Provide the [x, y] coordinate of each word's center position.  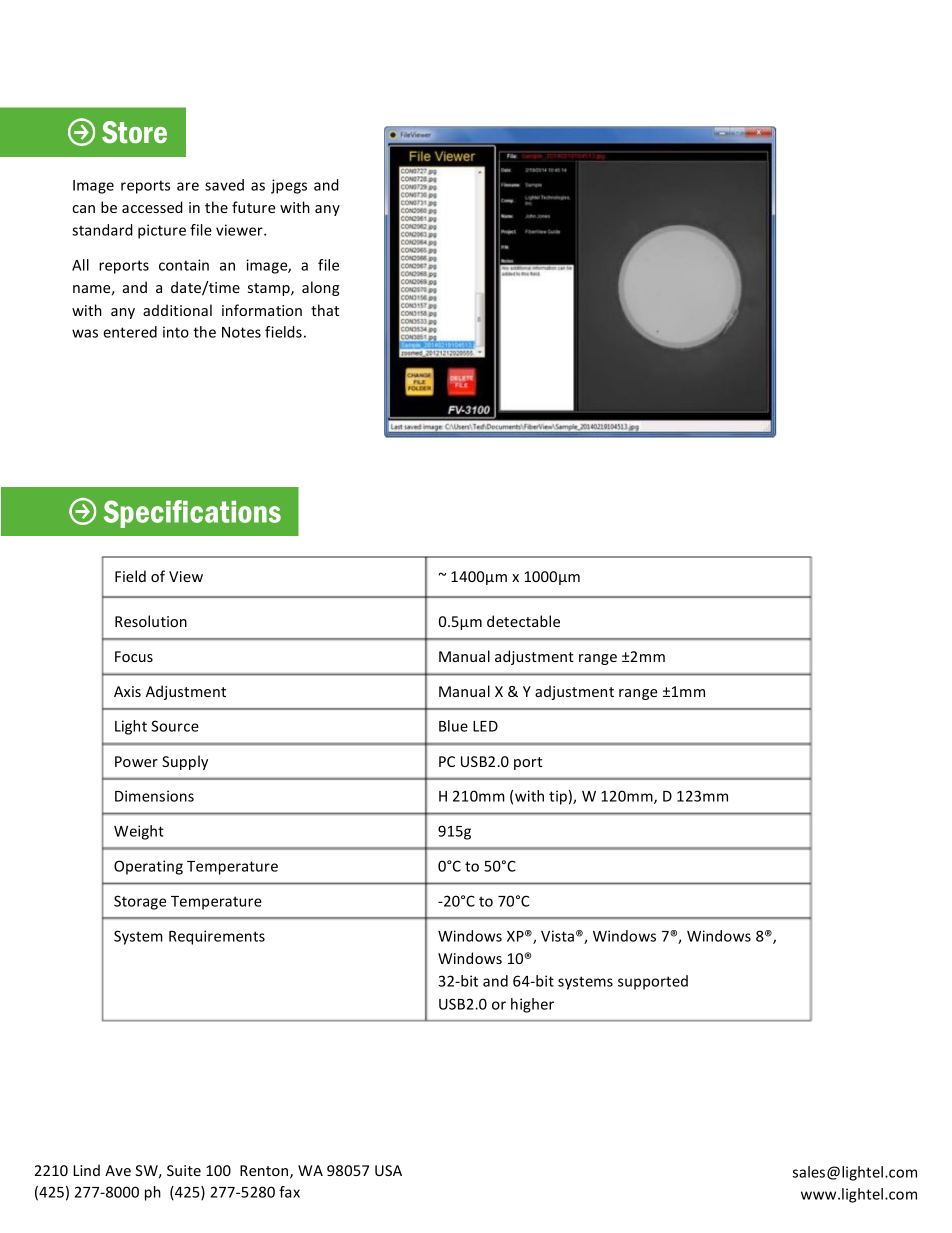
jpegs [289, 186]
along [321, 288]
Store [134, 132]
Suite [184, 1170]
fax [289, 1192]
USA [388, 1170]
